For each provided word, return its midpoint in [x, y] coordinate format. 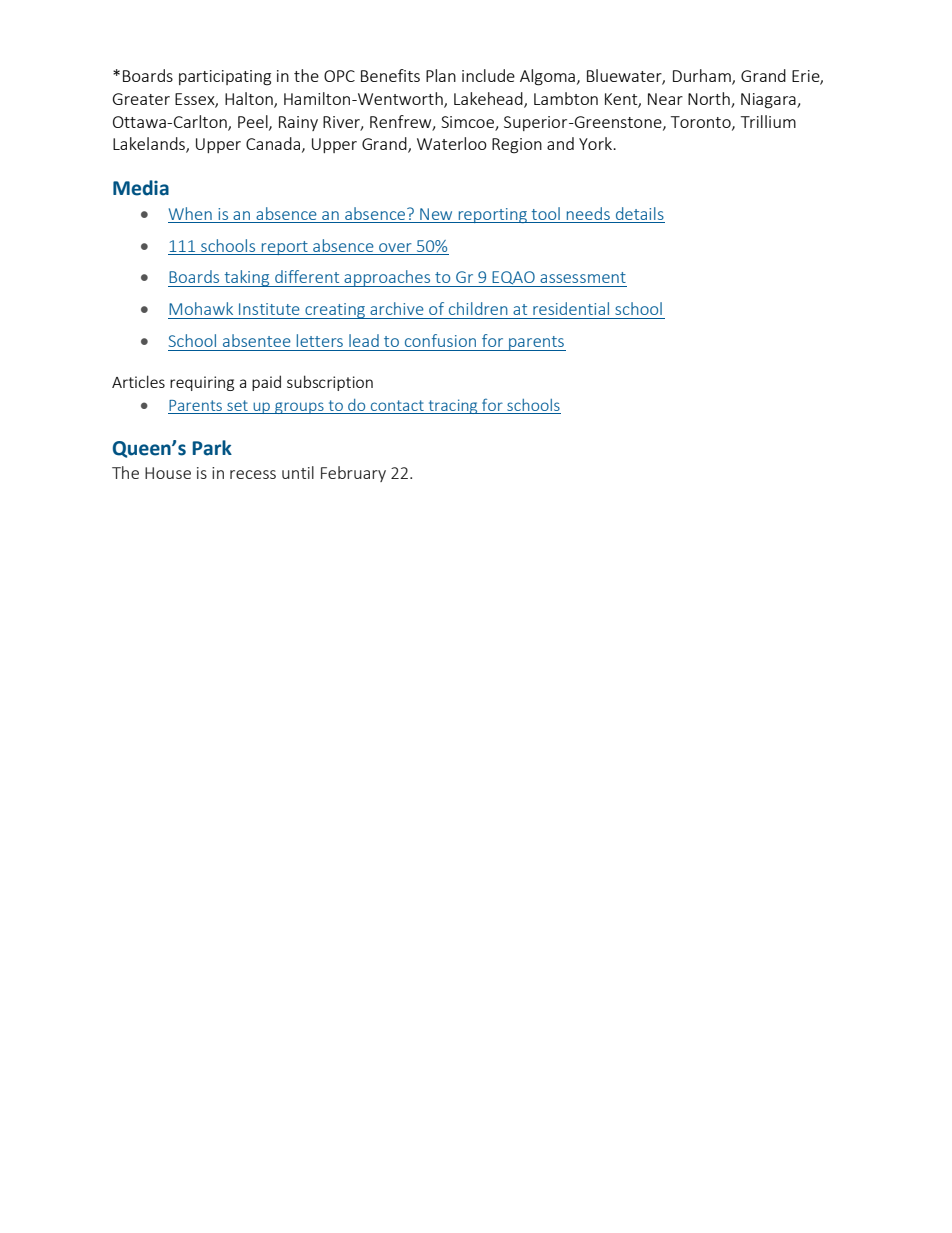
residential [571, 308]
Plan [441, 75]
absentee [257, 340]
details [640, 213]
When [190, 213]
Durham [703, 76]
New [436, 214]
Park [212, 448]
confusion [440, 340]
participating [225, 78]
